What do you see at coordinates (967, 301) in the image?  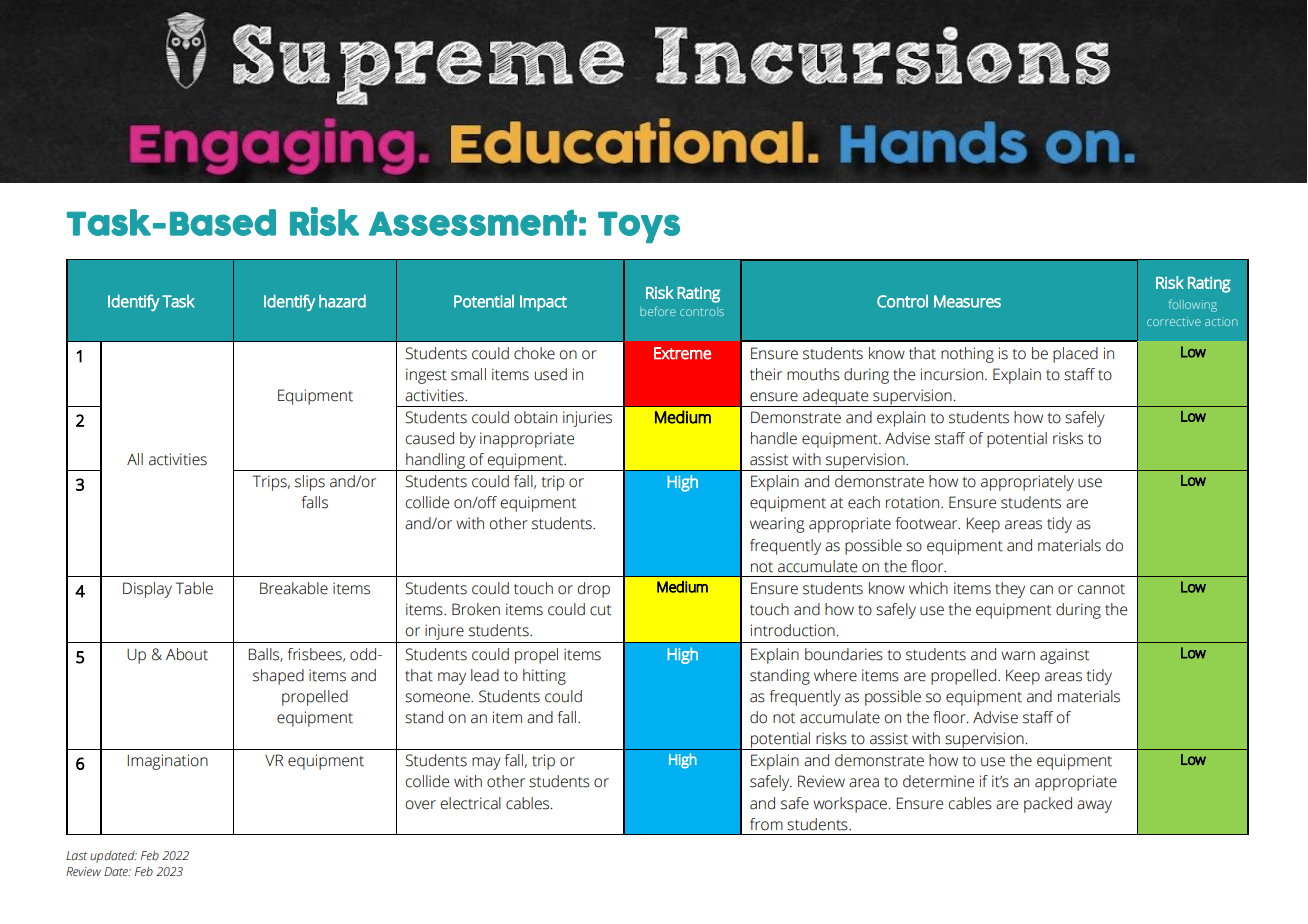 I see `Measures` at bounding box center [967, 301].
